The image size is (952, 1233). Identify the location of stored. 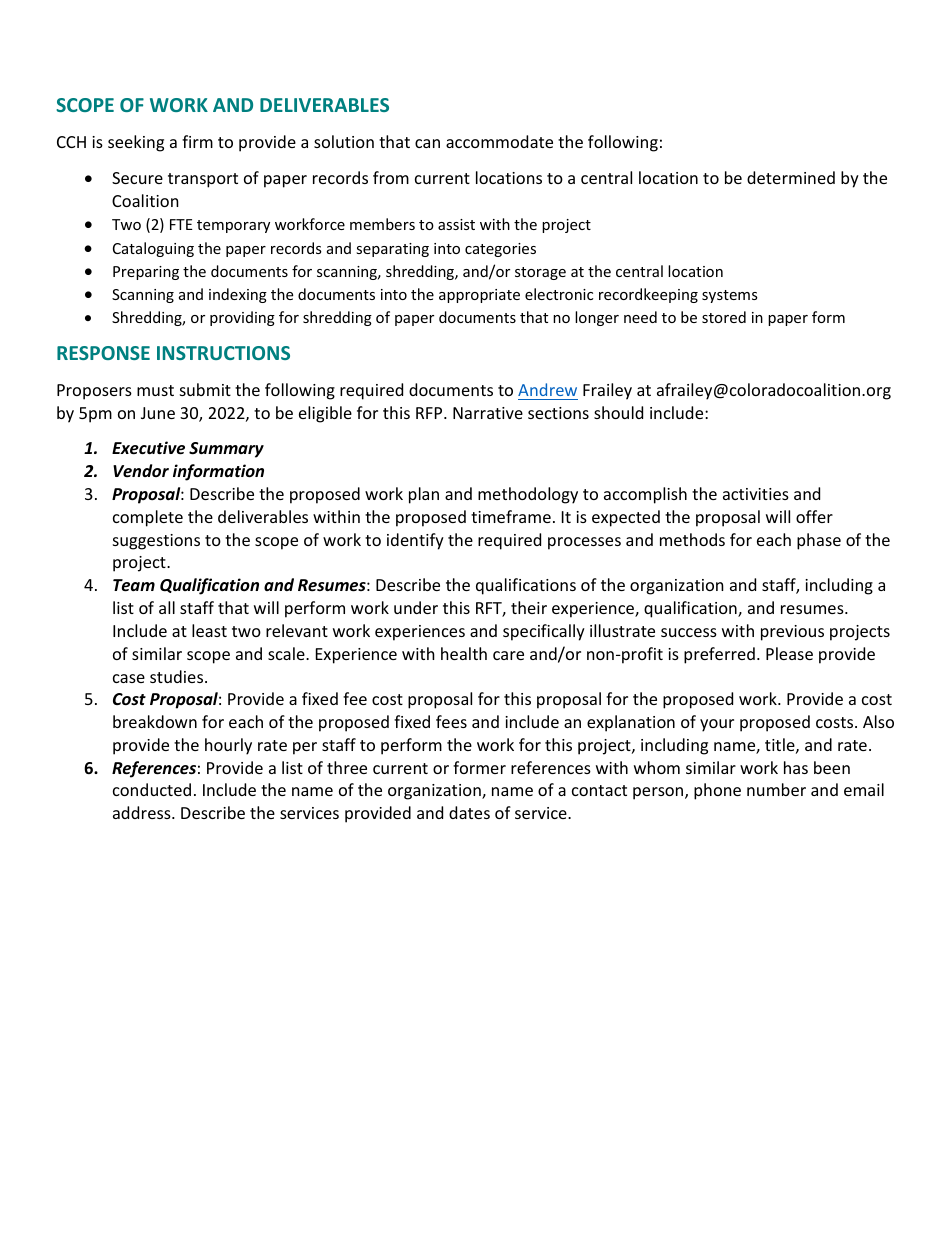
(724, 317).
